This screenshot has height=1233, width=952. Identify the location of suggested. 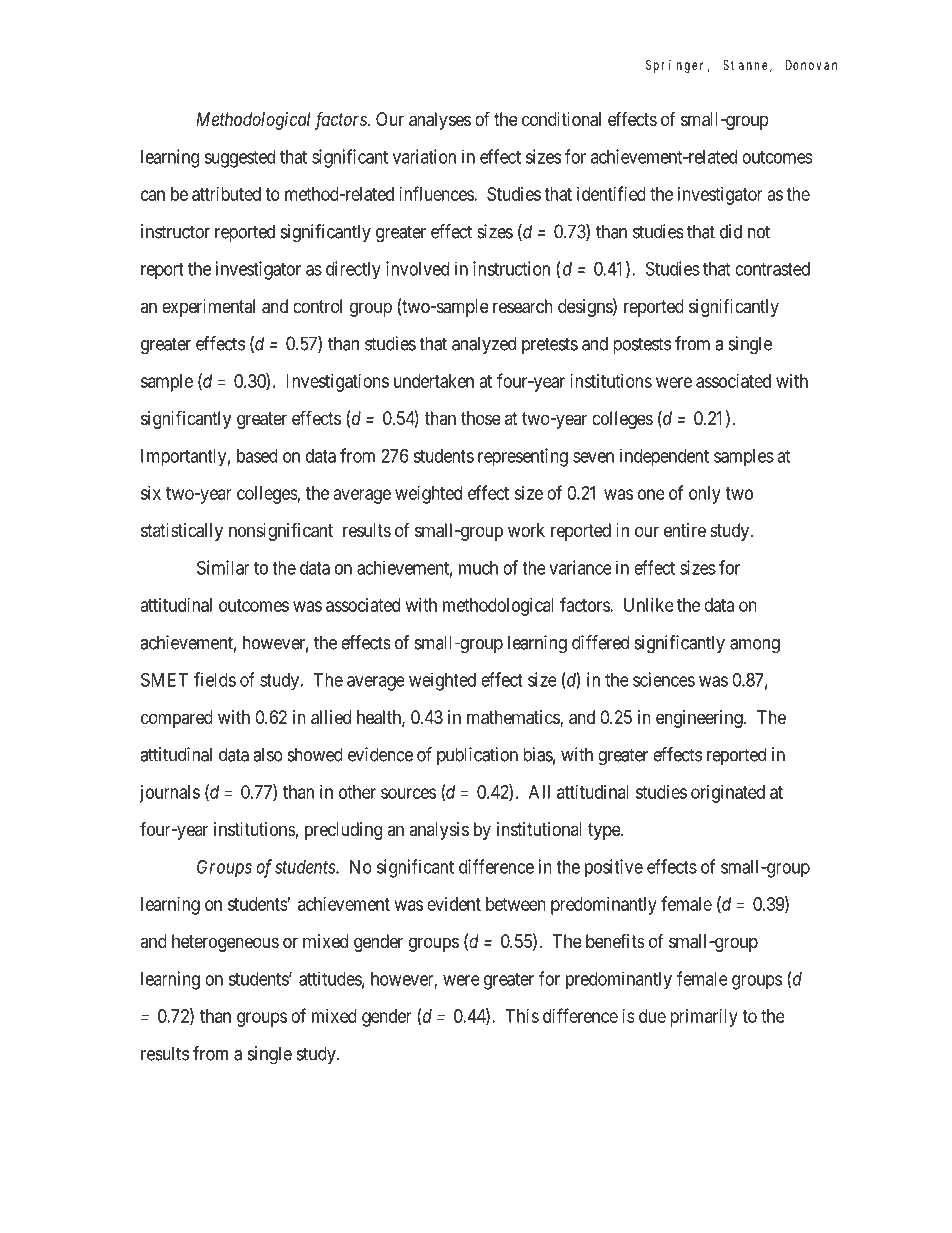
(239, 159).
